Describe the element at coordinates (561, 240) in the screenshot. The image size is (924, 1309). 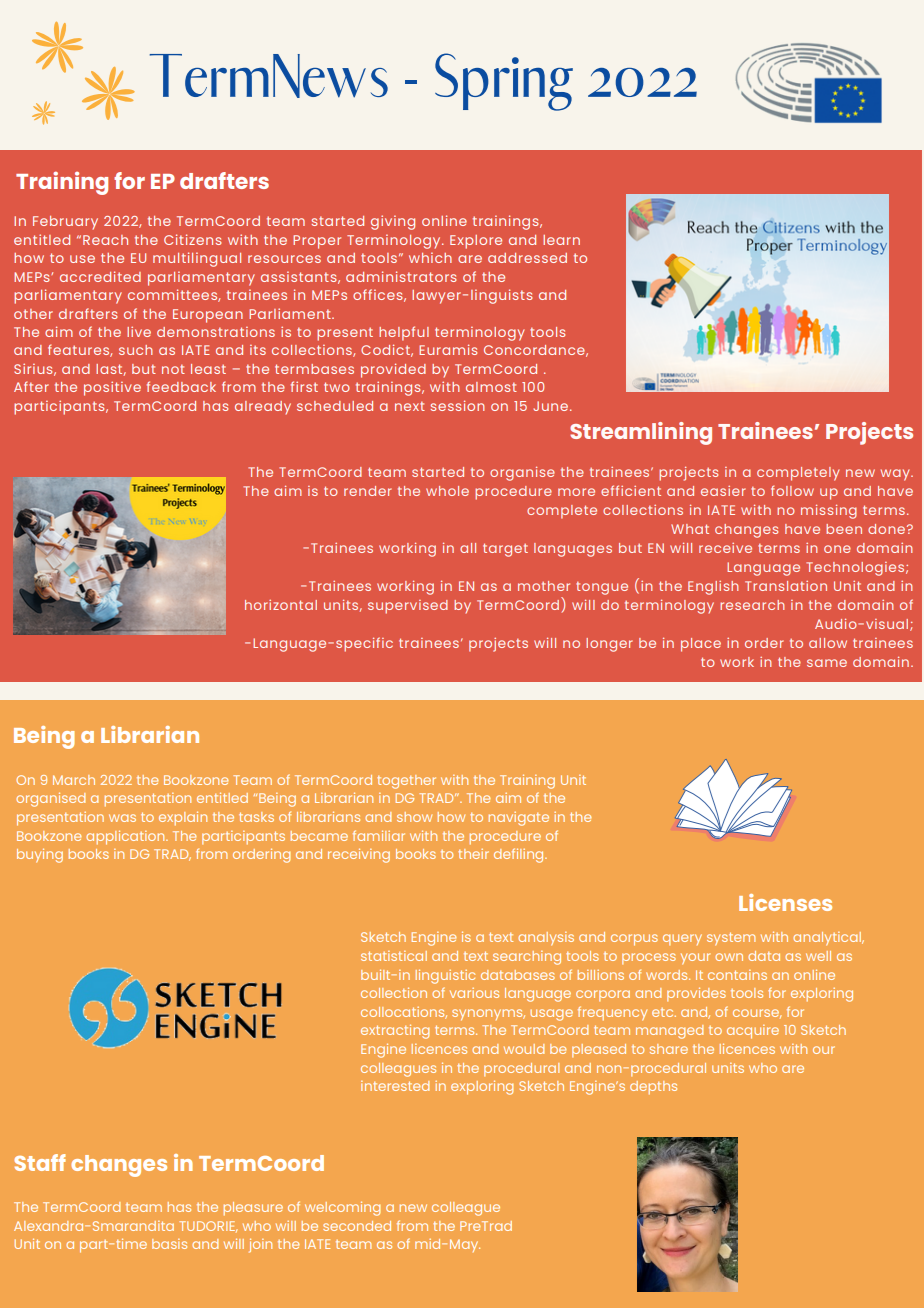
I see `learn` at that location.
